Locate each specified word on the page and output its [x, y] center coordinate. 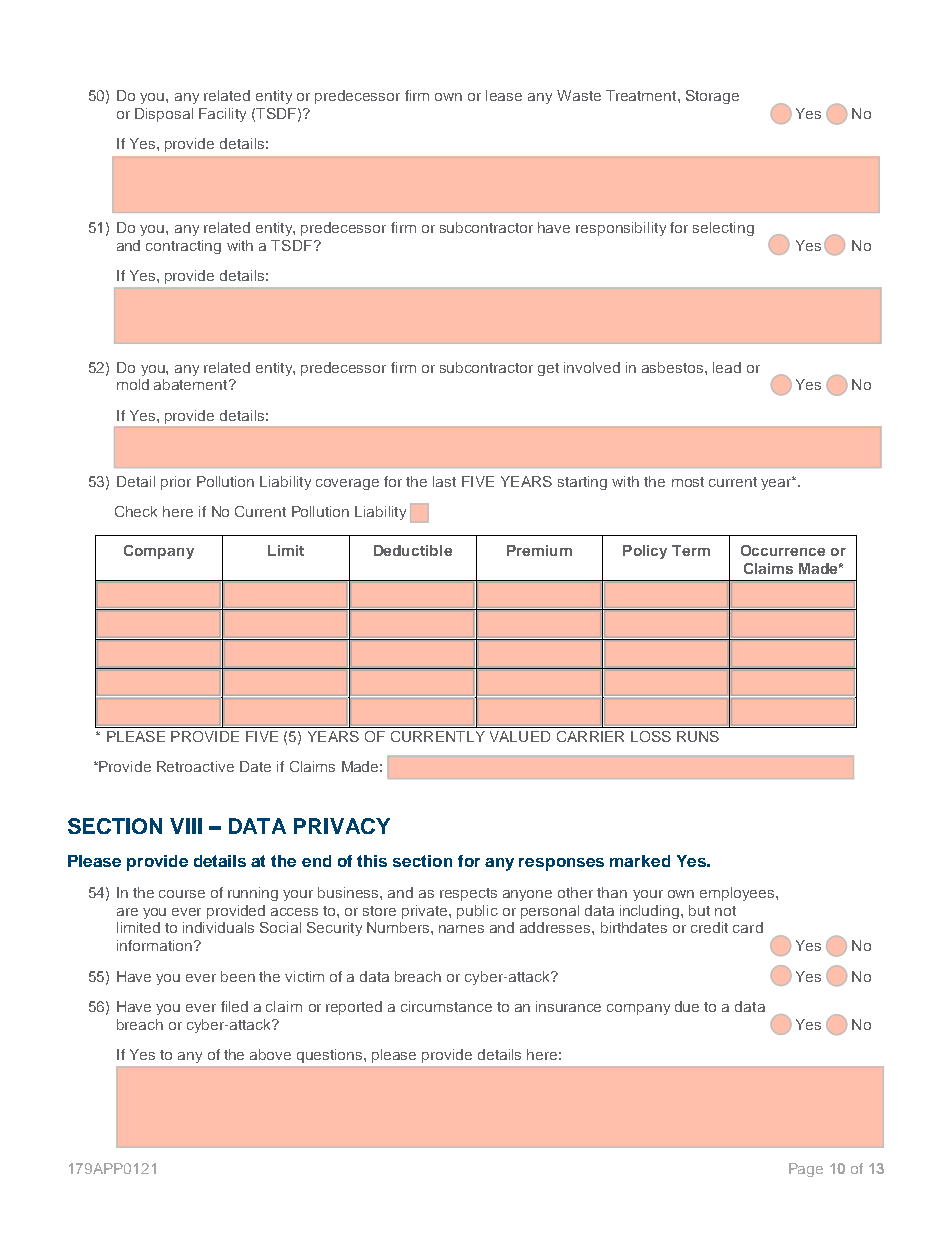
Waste [579, 95]
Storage [712, 97]
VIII [186, 826]
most [688, 482]
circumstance [446, 1006]
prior [176, 483]
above [270, 1054]
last [444, 481]
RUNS [698, 736]
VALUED [520, 736]
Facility [222, 115]
